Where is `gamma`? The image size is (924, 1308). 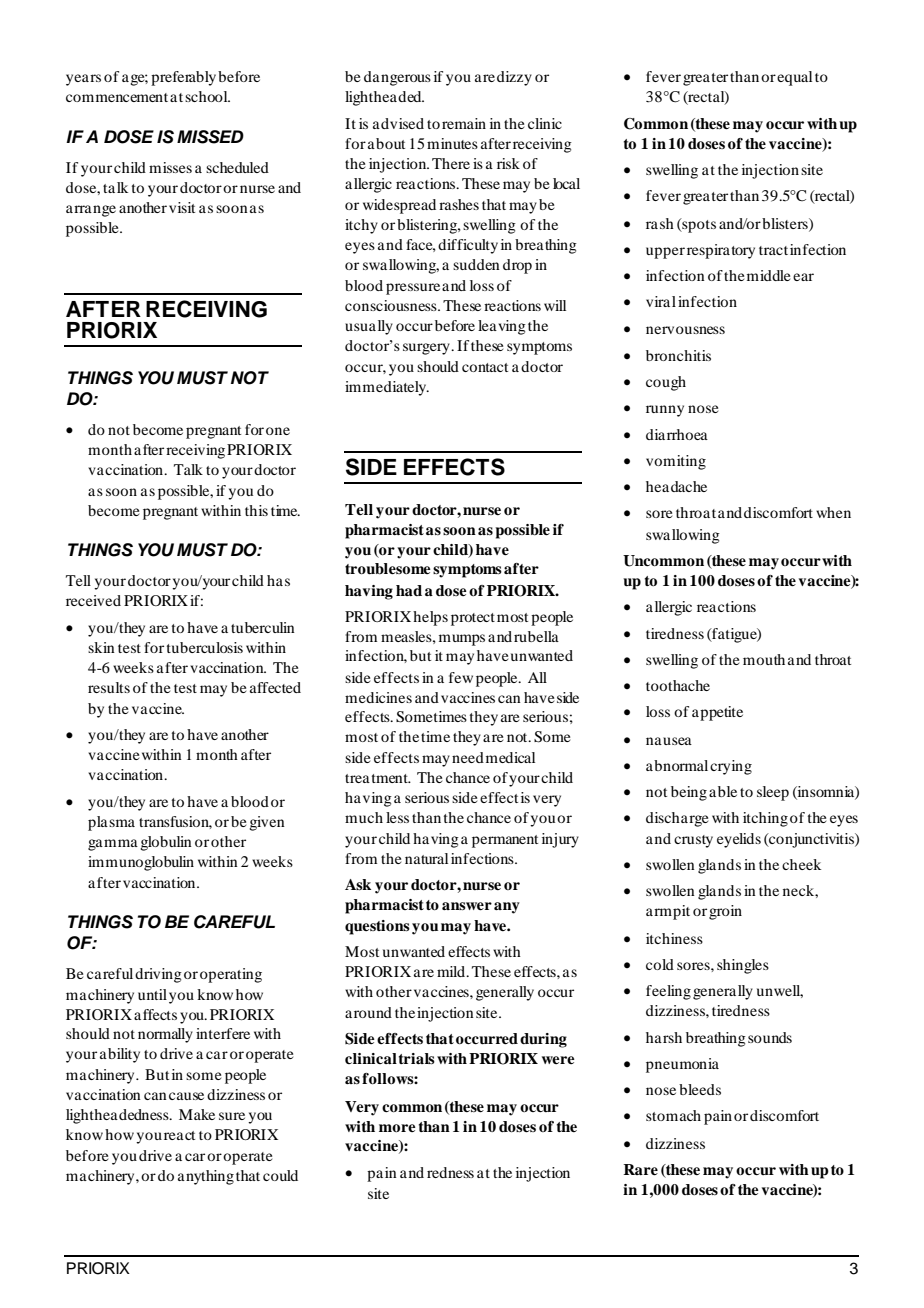 gamma is located at coordinates (113, 845).
